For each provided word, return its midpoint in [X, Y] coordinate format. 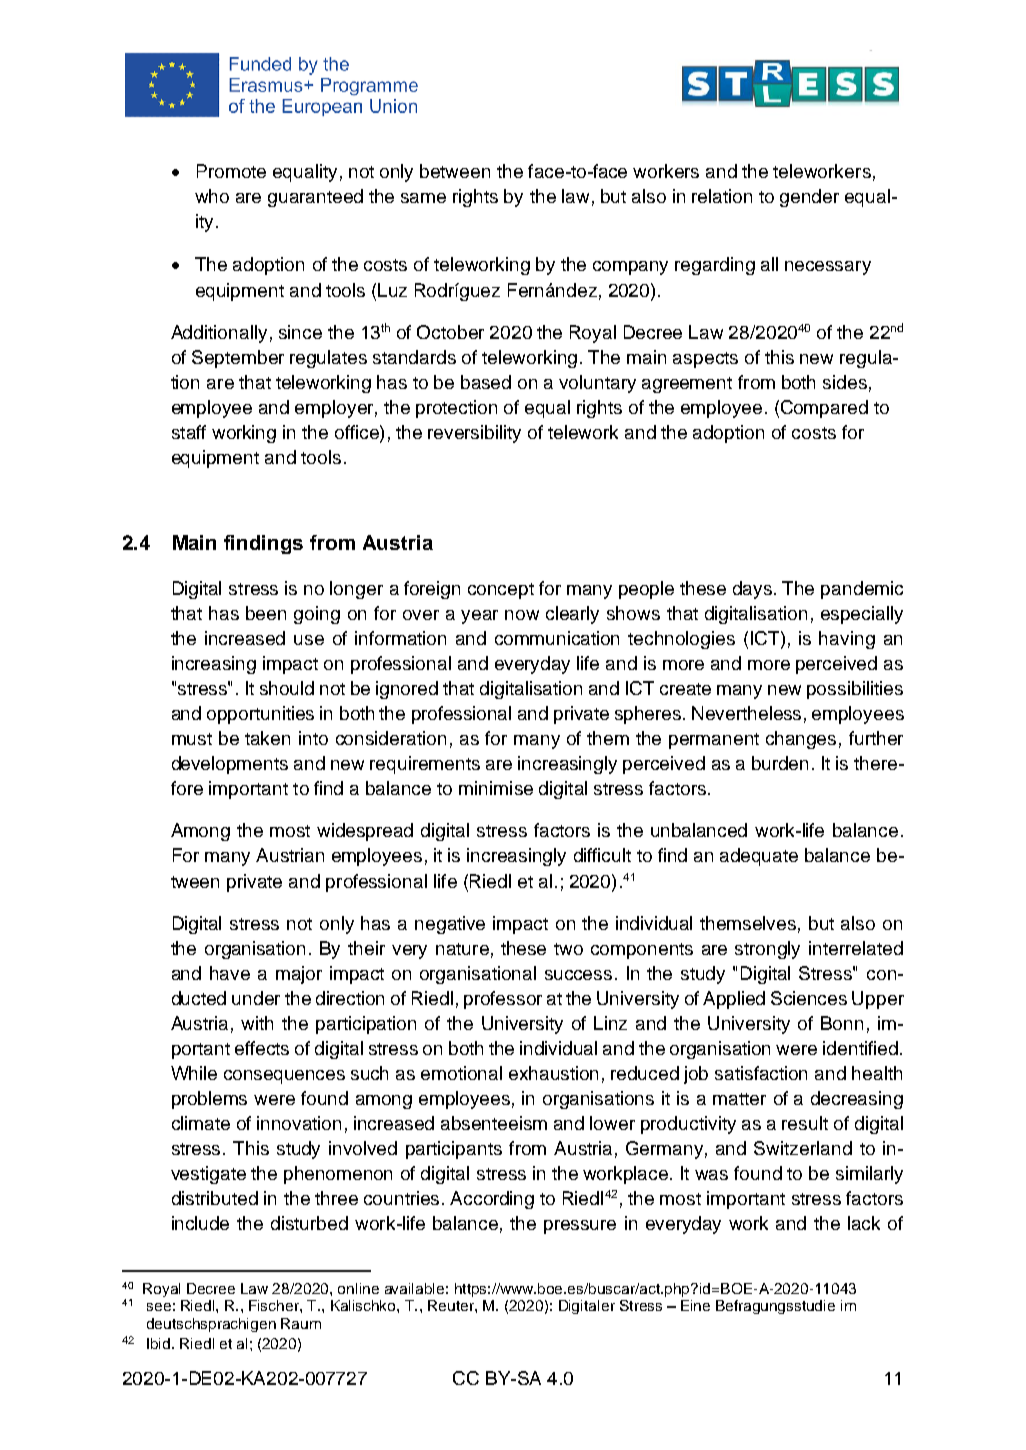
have [230, 973]
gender [809, 198]
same [423, 198]
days [752, 590]
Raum [301, 1323]
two [568, 949]
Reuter [452, 1305]
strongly [767, 950]
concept [501, 591]
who [212, 196]
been [266, 613]
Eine [695, 1305]
